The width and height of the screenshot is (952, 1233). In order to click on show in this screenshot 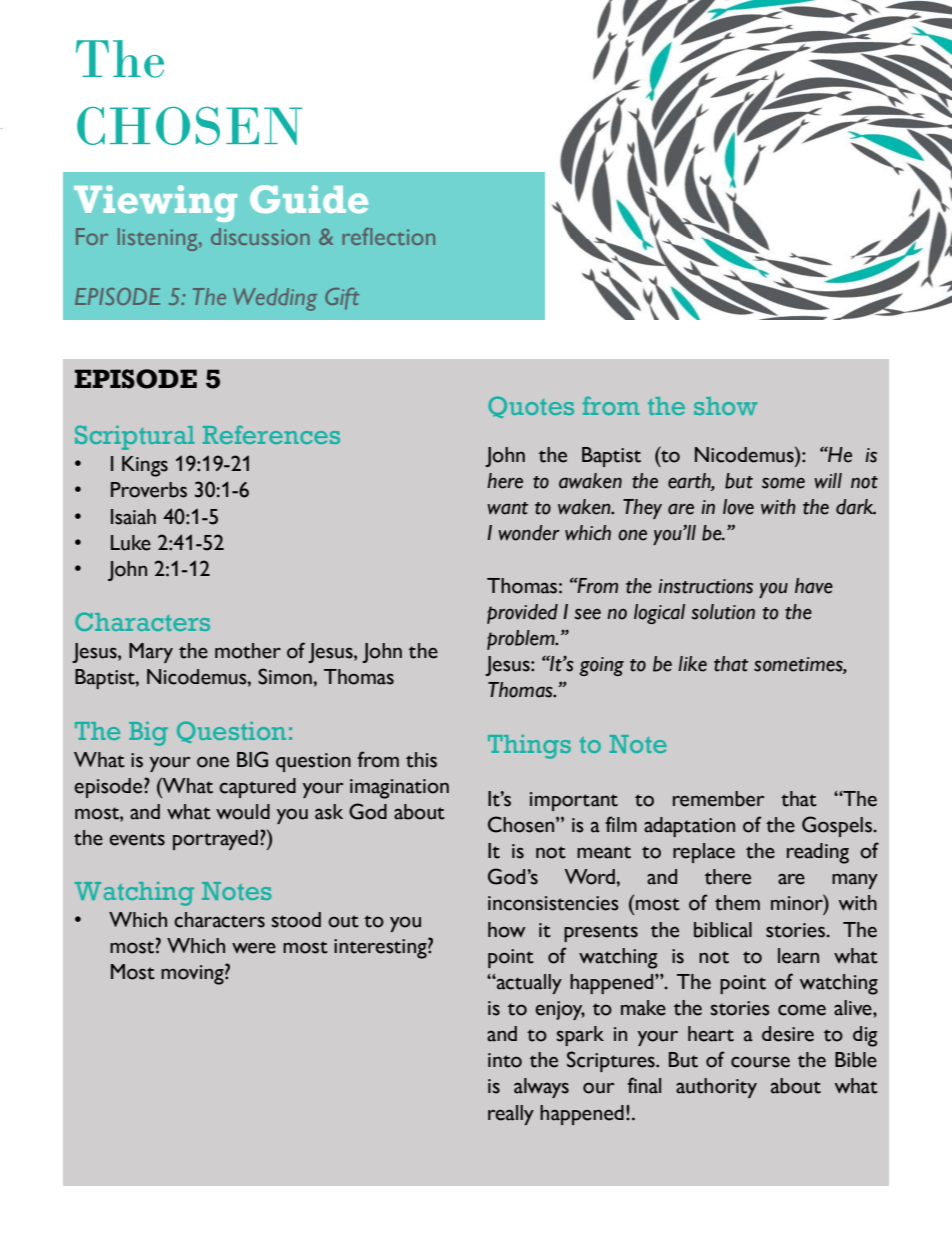, I will do `click(725, 406)`.
